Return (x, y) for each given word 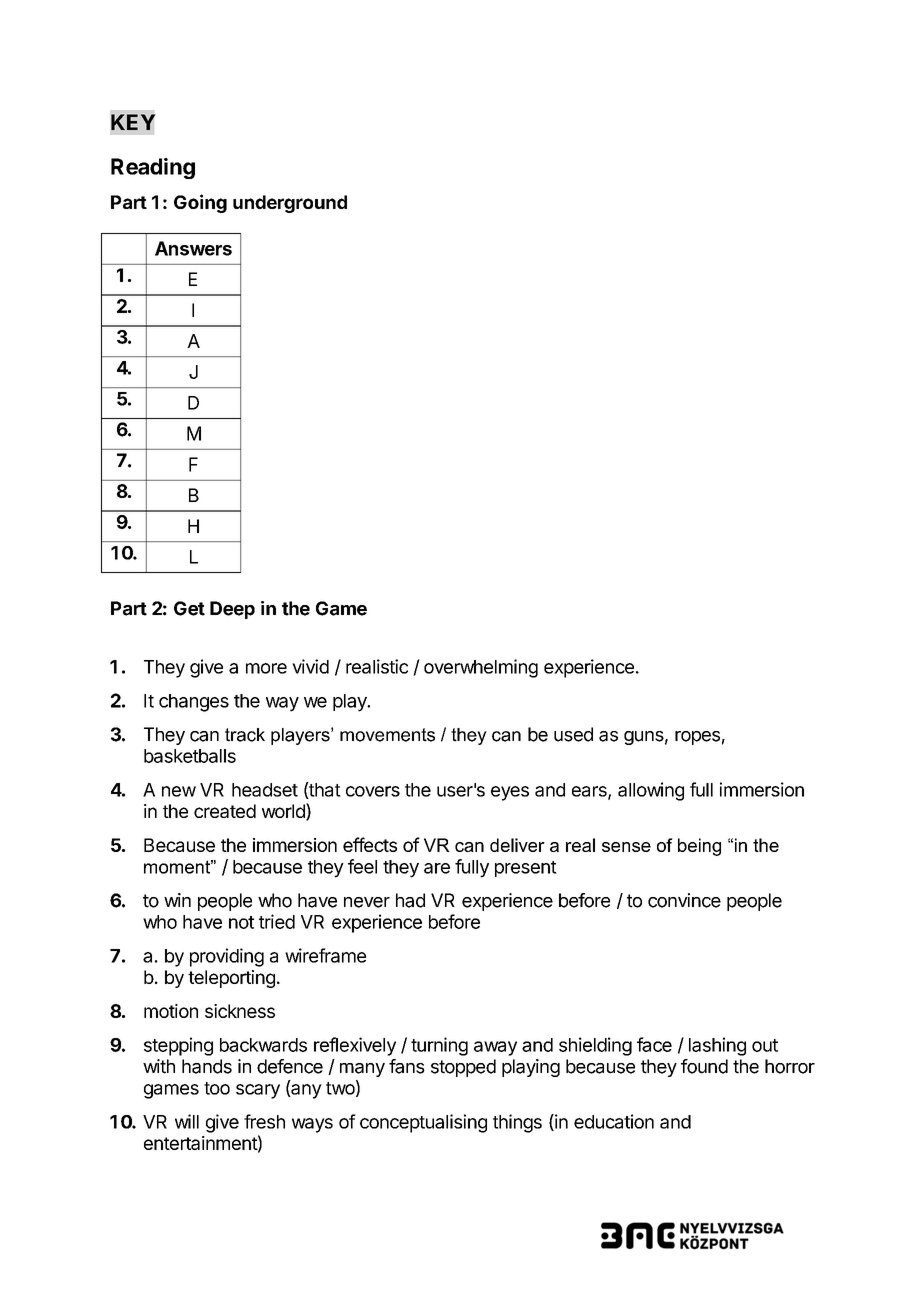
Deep (232, 610)
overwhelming (481, 668)
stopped (463, 1068)
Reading (153, 168)
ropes (697, 738)
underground (290, 204)
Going (200, 203)
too (217, 1088)
